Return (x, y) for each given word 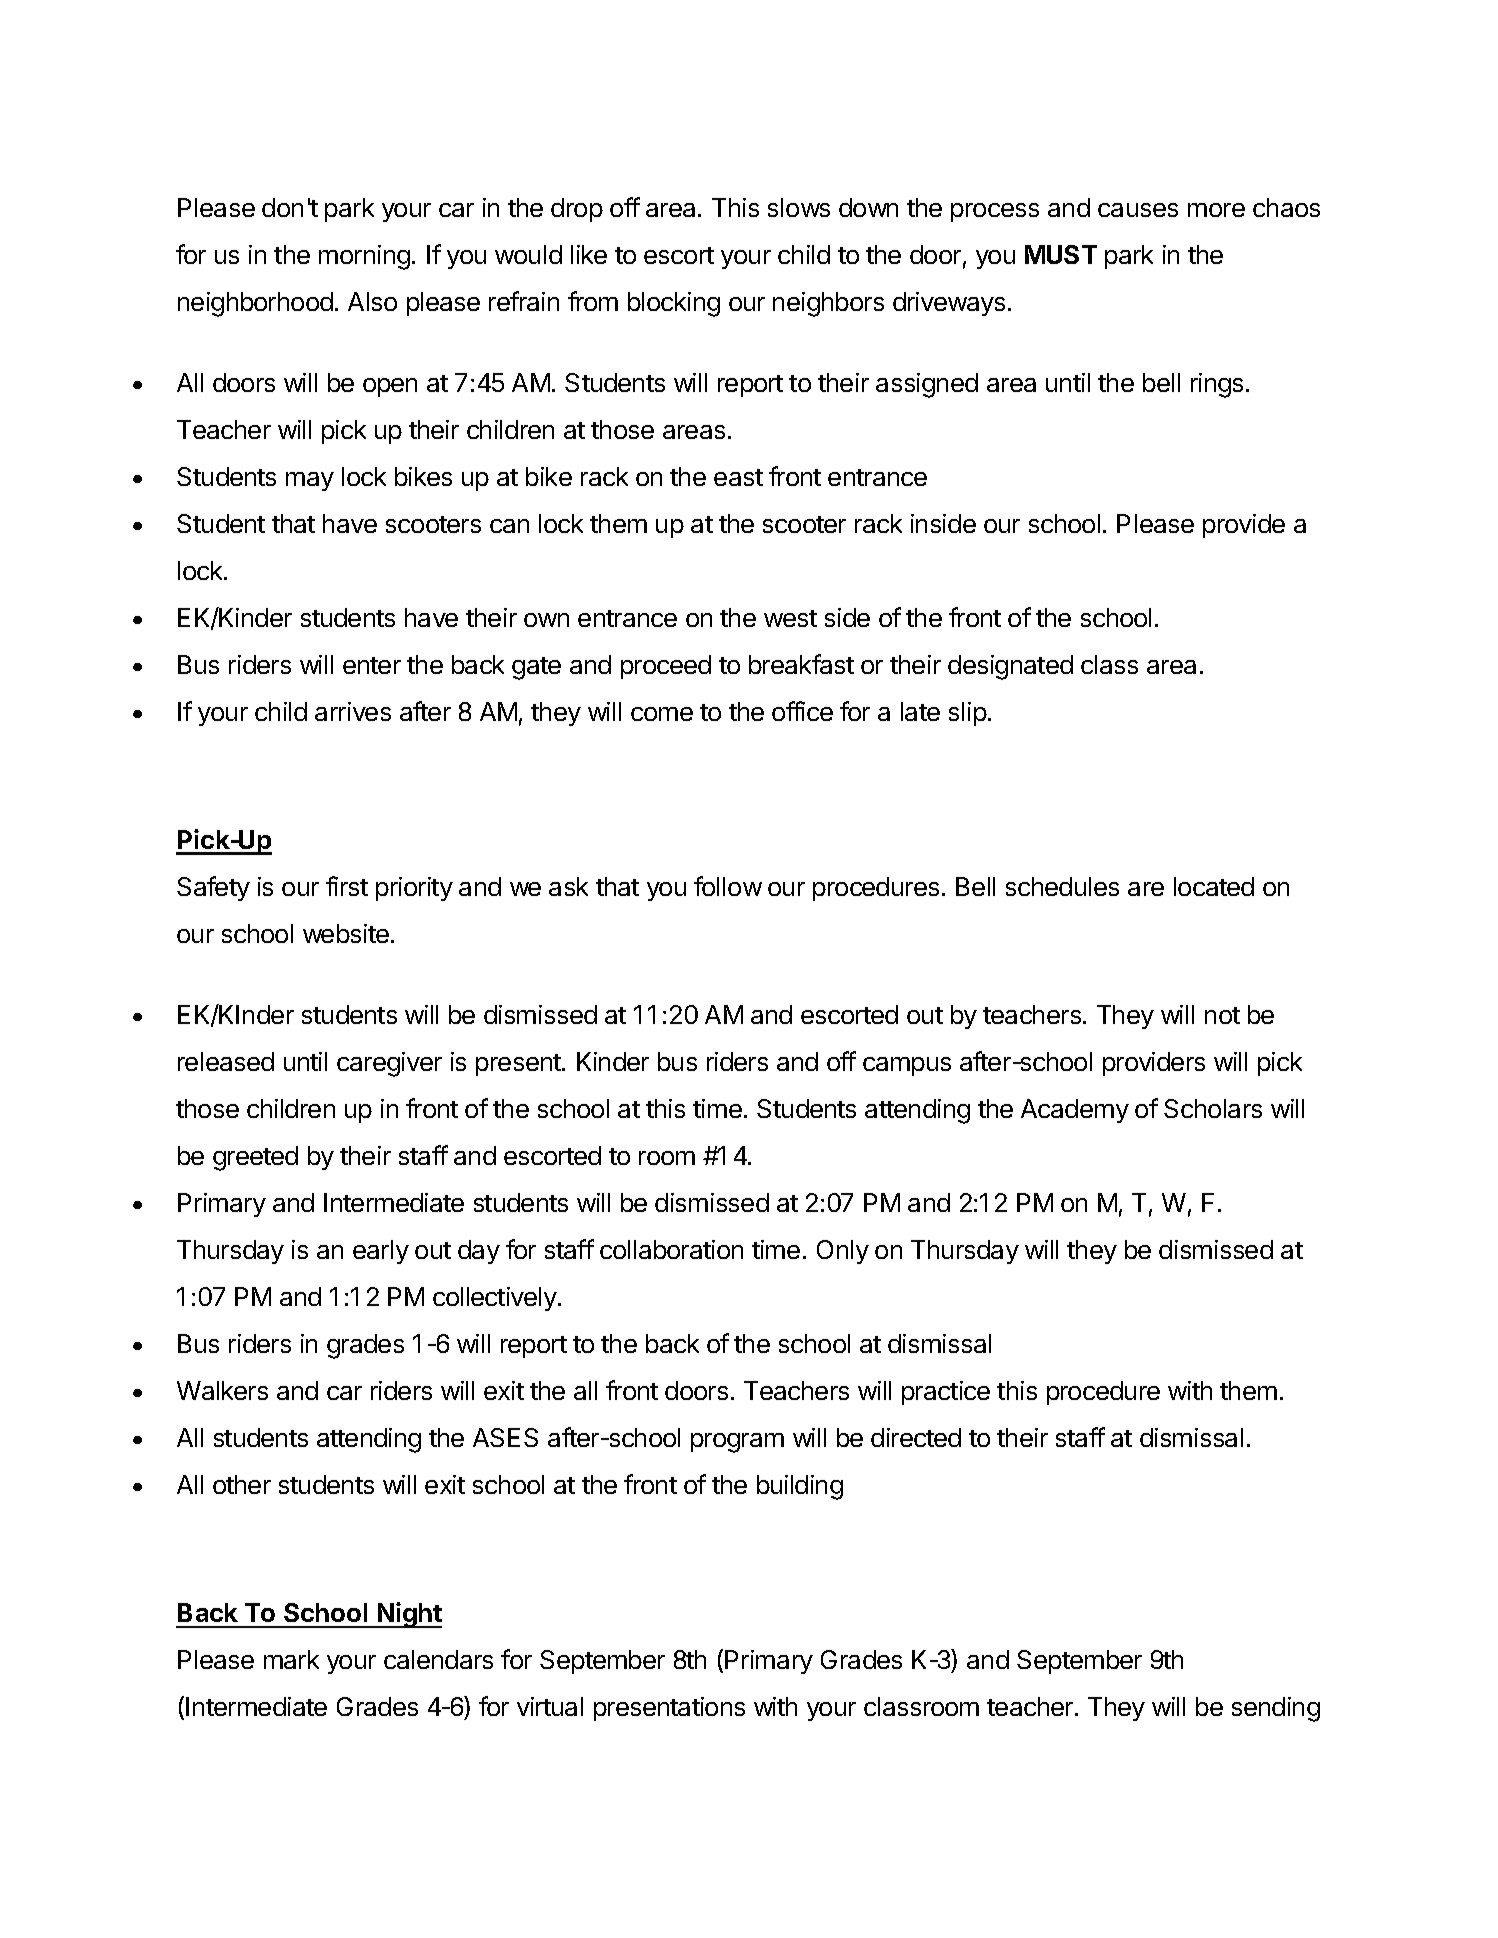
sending (1276, 1709)
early (381, 1252)
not (1222, 1015)
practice (946, 1393)
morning (364, 257)
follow (728, 886)
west (790, 618)
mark (291, 1659)
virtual (550, 1706)
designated (1010, 667)
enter (372, 665)
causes (1138, 210)
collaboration (671, 1249)
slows (799, 207)
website (346, 933)
